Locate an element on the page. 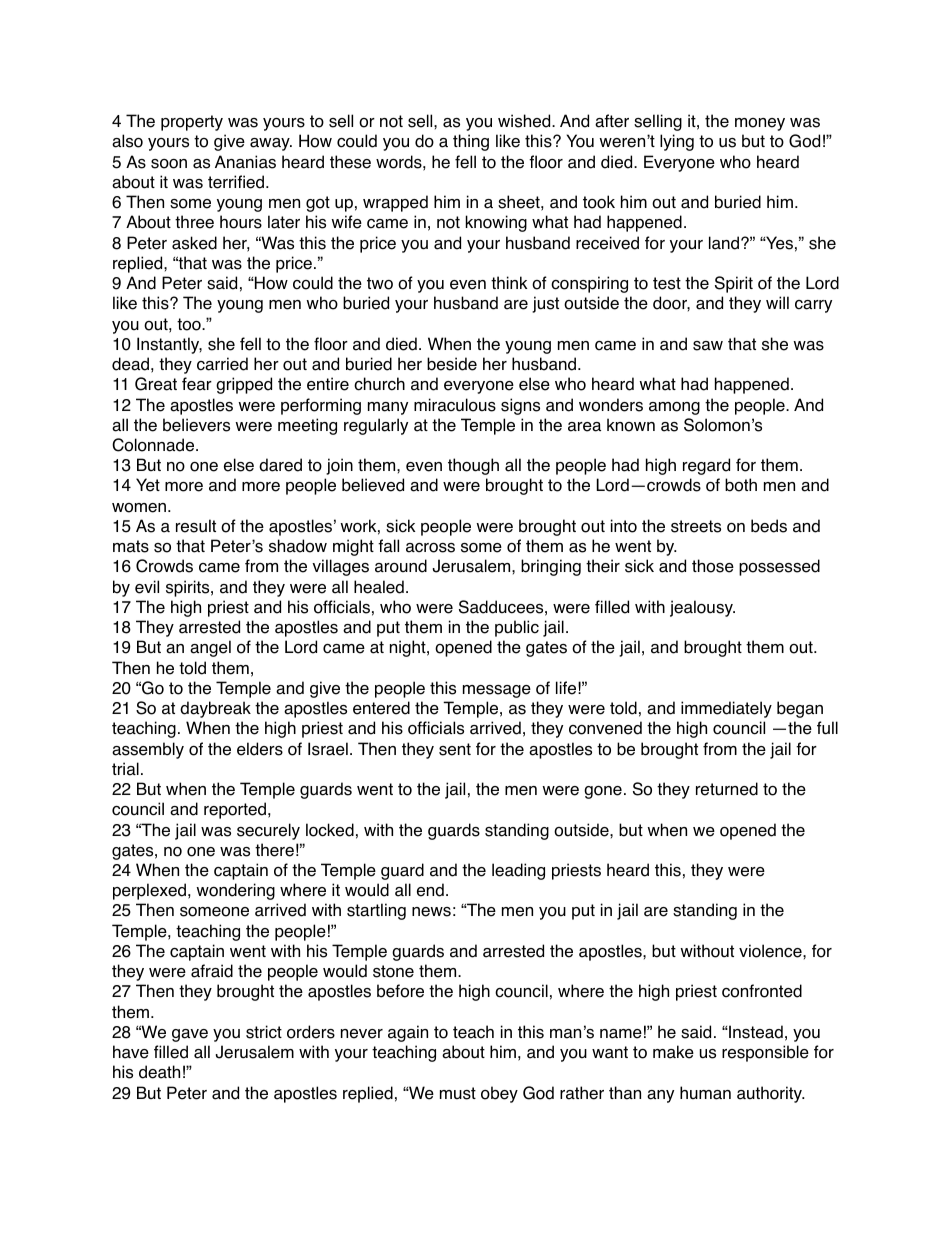  reported is located at coordinates (235, 810).
